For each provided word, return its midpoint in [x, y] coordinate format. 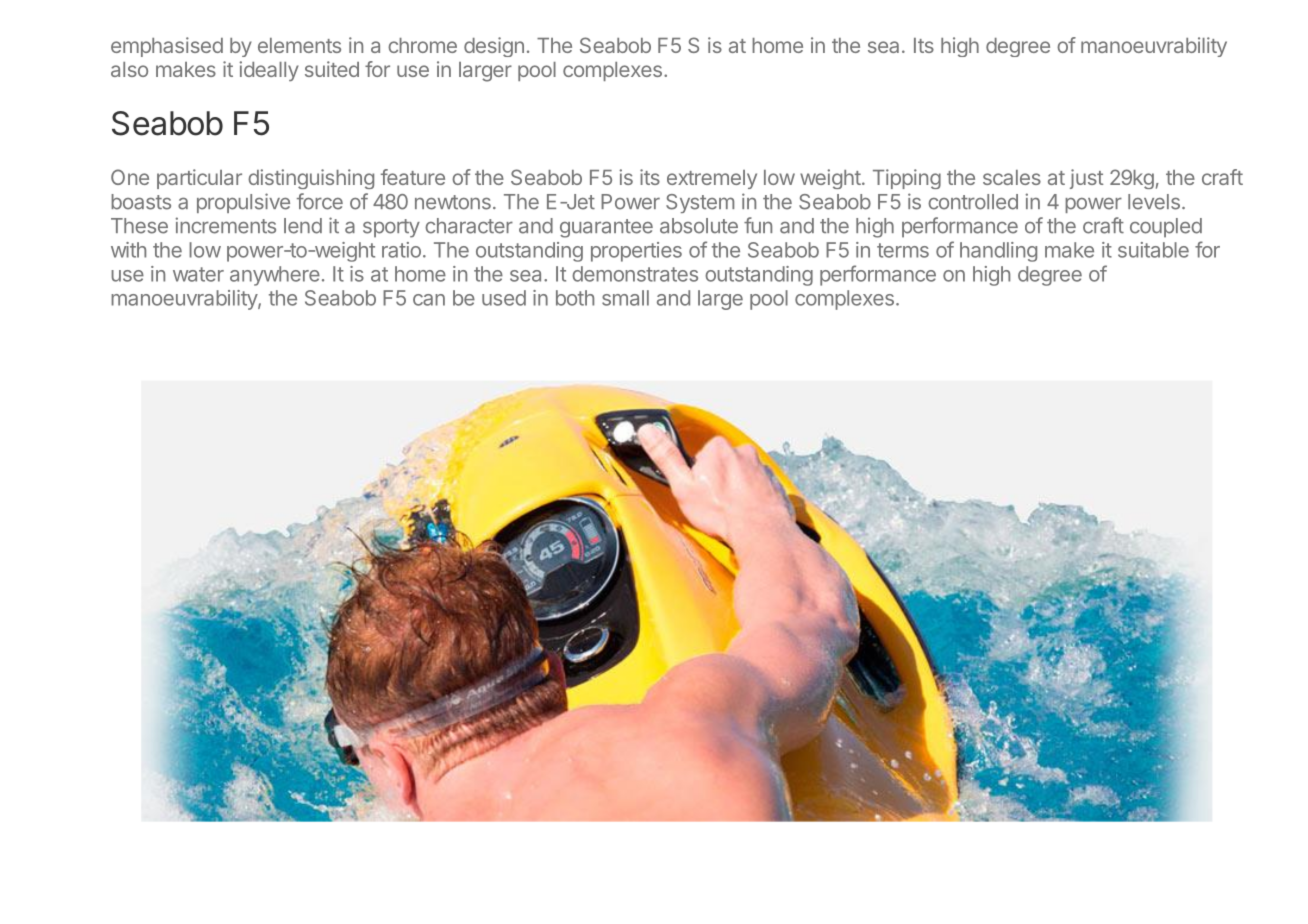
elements [299, 45]
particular [199, 179]
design [494, 47]
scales [1012, 177]
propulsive [243, 203]
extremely [712, 179]
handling [998, 252]
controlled [973, 202]
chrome [422, 45]
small [625, 298]
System [700, 203]
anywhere [275, 276]
